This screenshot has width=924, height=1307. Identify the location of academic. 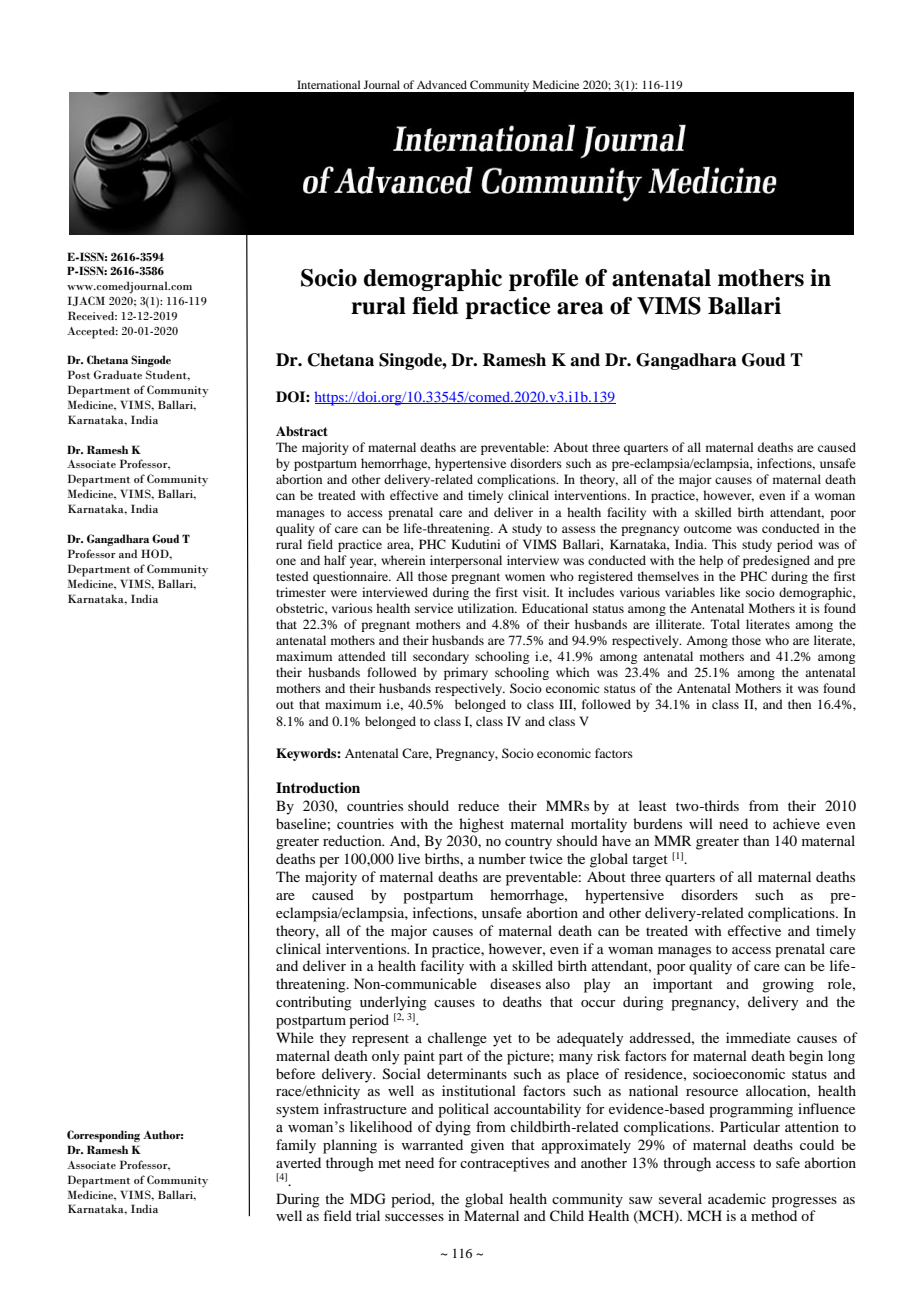
(737, 1198).
